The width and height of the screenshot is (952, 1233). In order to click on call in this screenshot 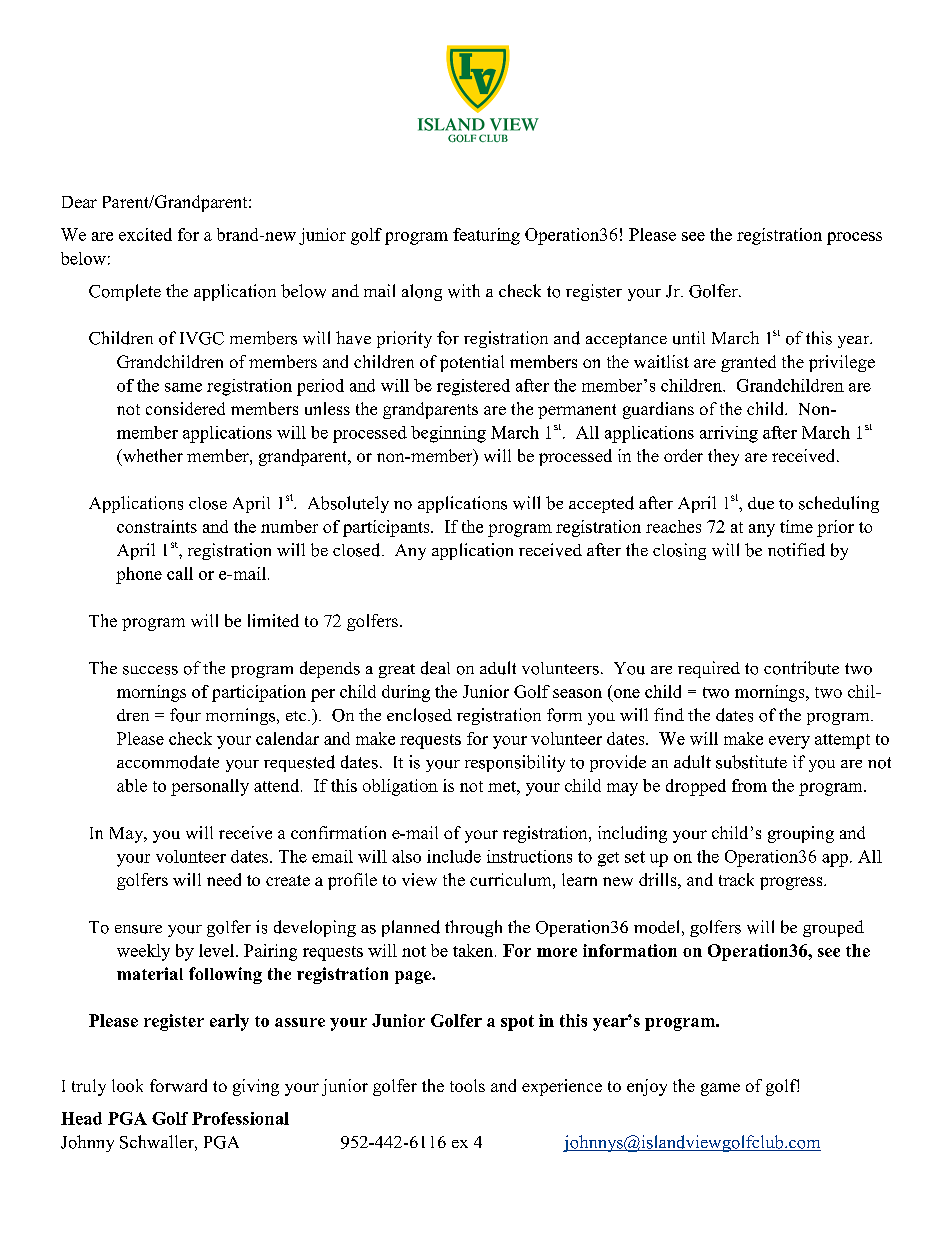, I will do `click(180, 573)`.
